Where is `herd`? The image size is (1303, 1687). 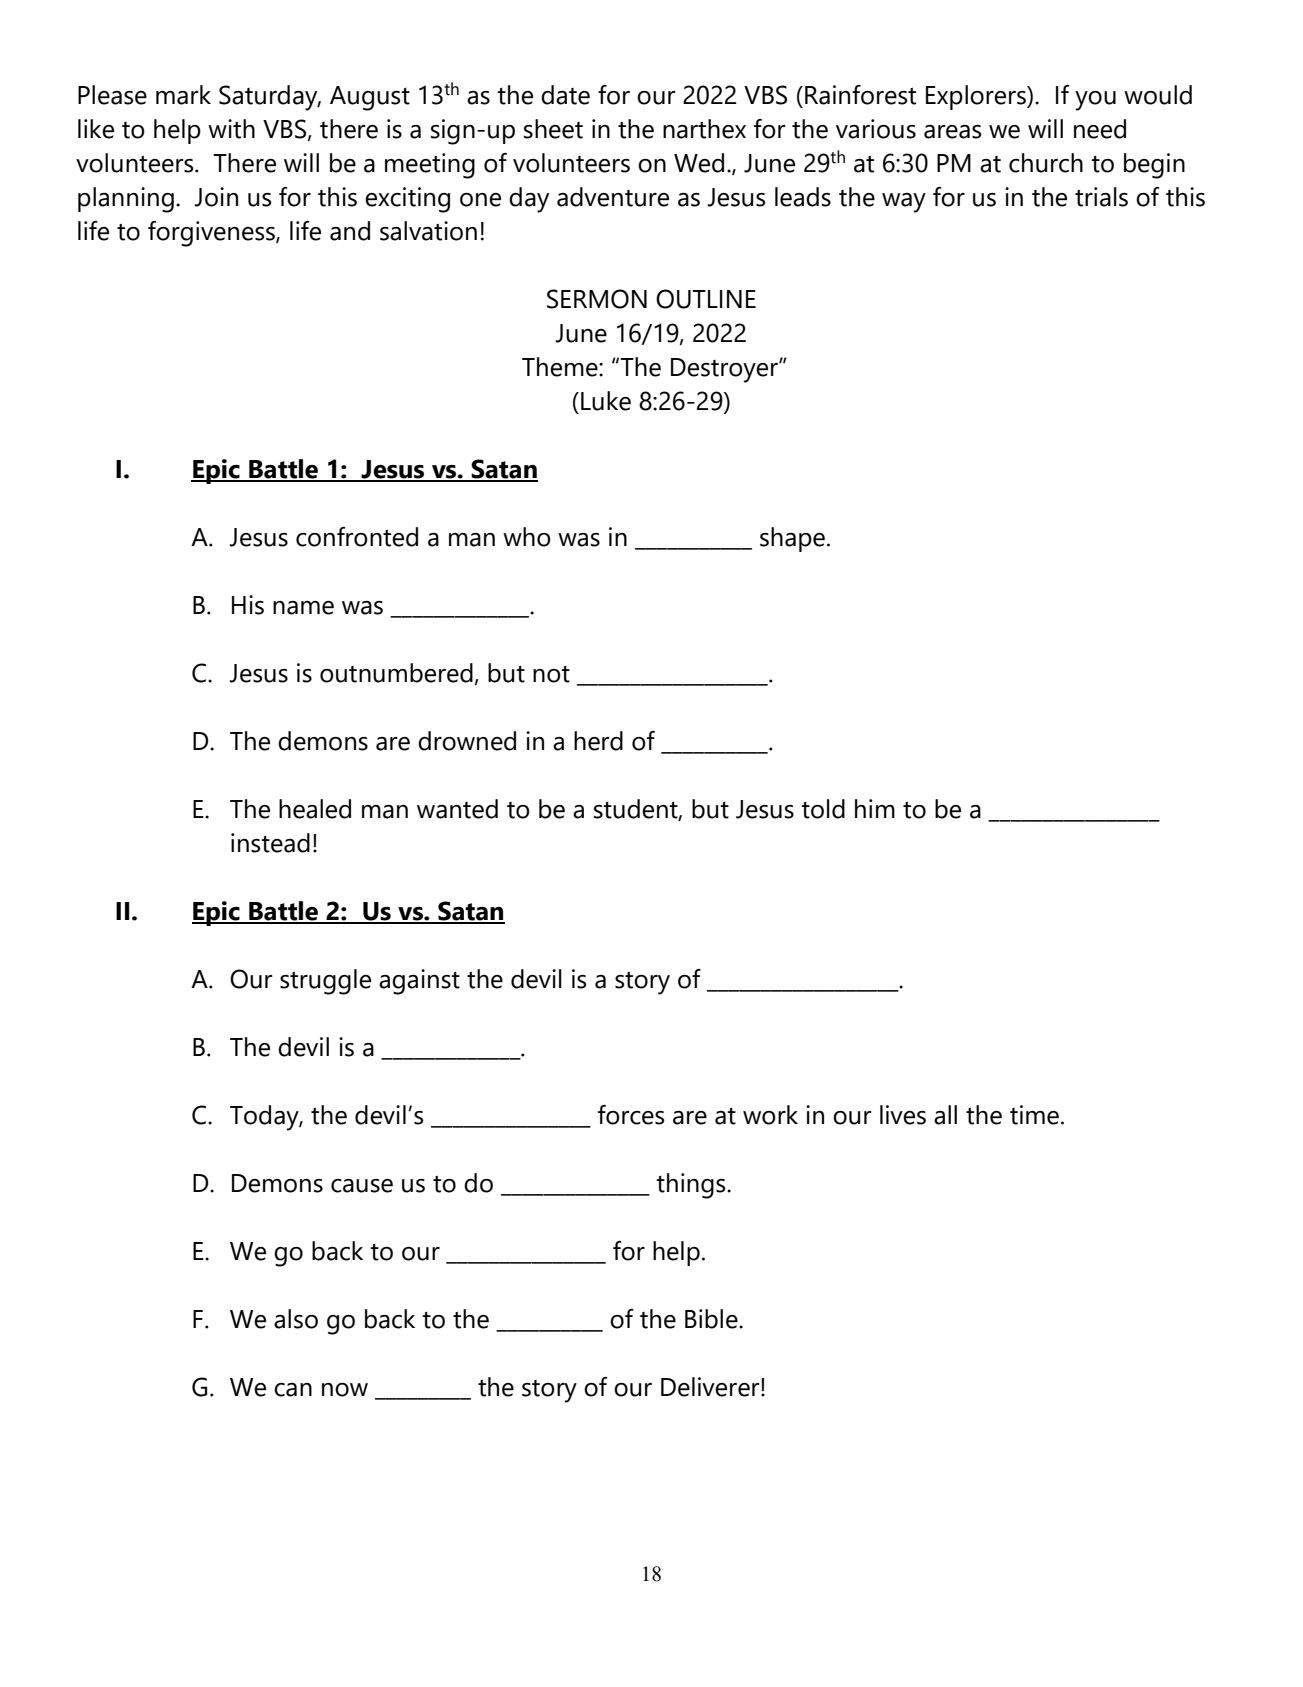
herd is located at coordinates (598, 741).
